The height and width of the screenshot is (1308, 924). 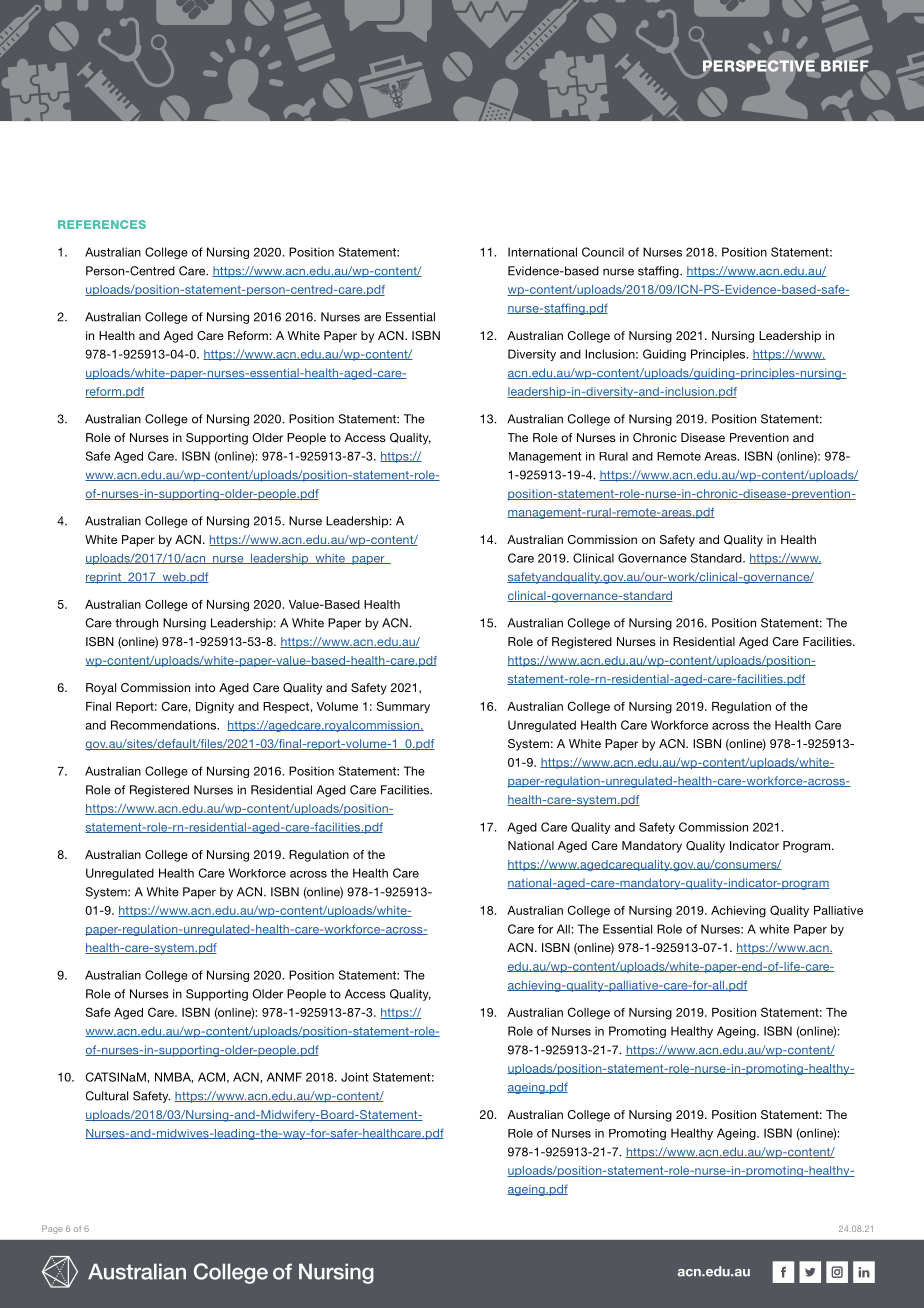 I want to click on Dignity, so click(x=215, y=708).
